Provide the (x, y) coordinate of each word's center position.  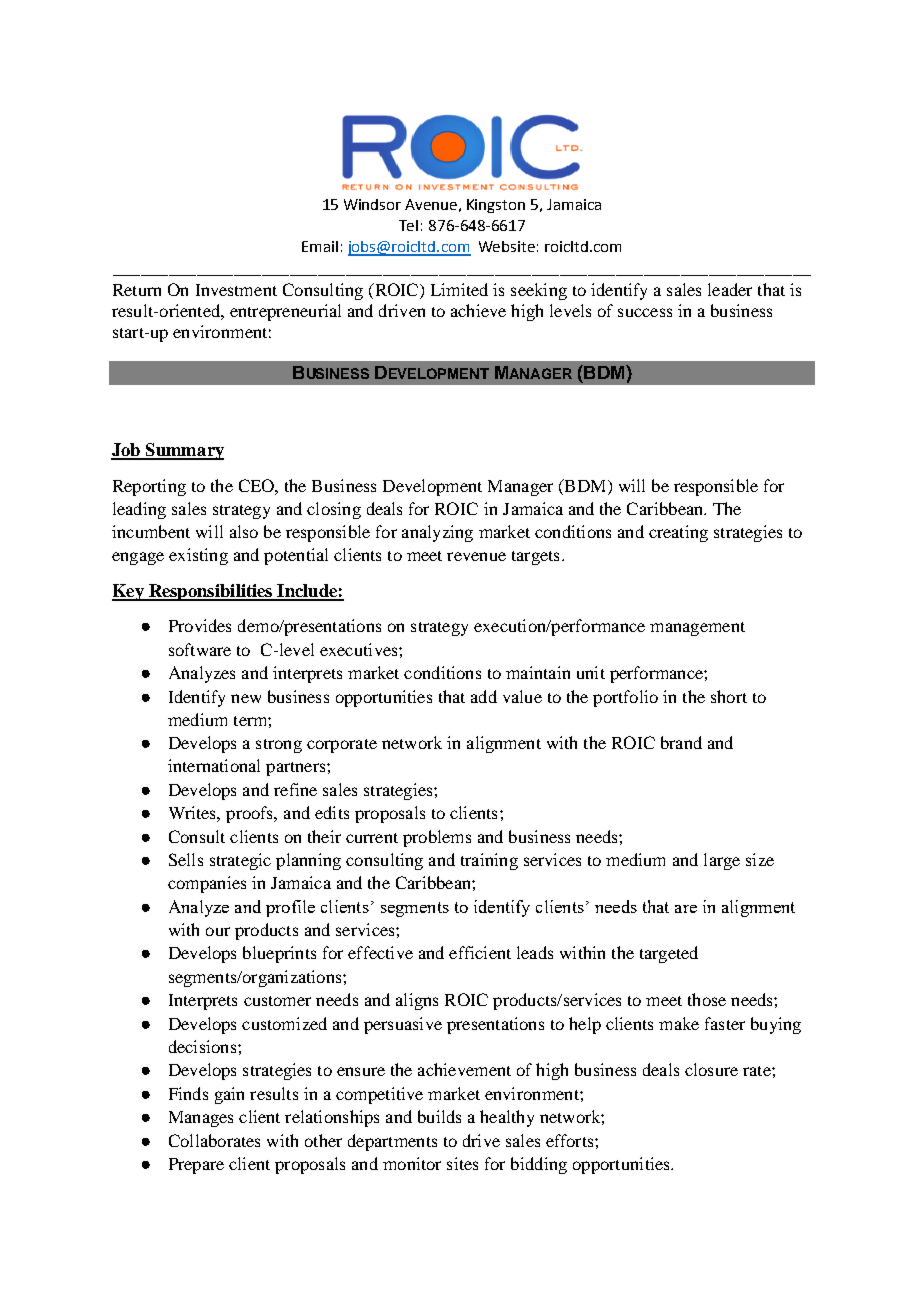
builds (439, 1116)
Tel (408, 225)
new (246, 698)
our (218, 931)
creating (678, 533)
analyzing (437, 533)
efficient (480, 952)
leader (730, 289)
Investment (236, 290)
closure (711, 1069)
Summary (184, 451)
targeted (669, 954)
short (729, 696)
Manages (201, 1119)
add (484, 696)
